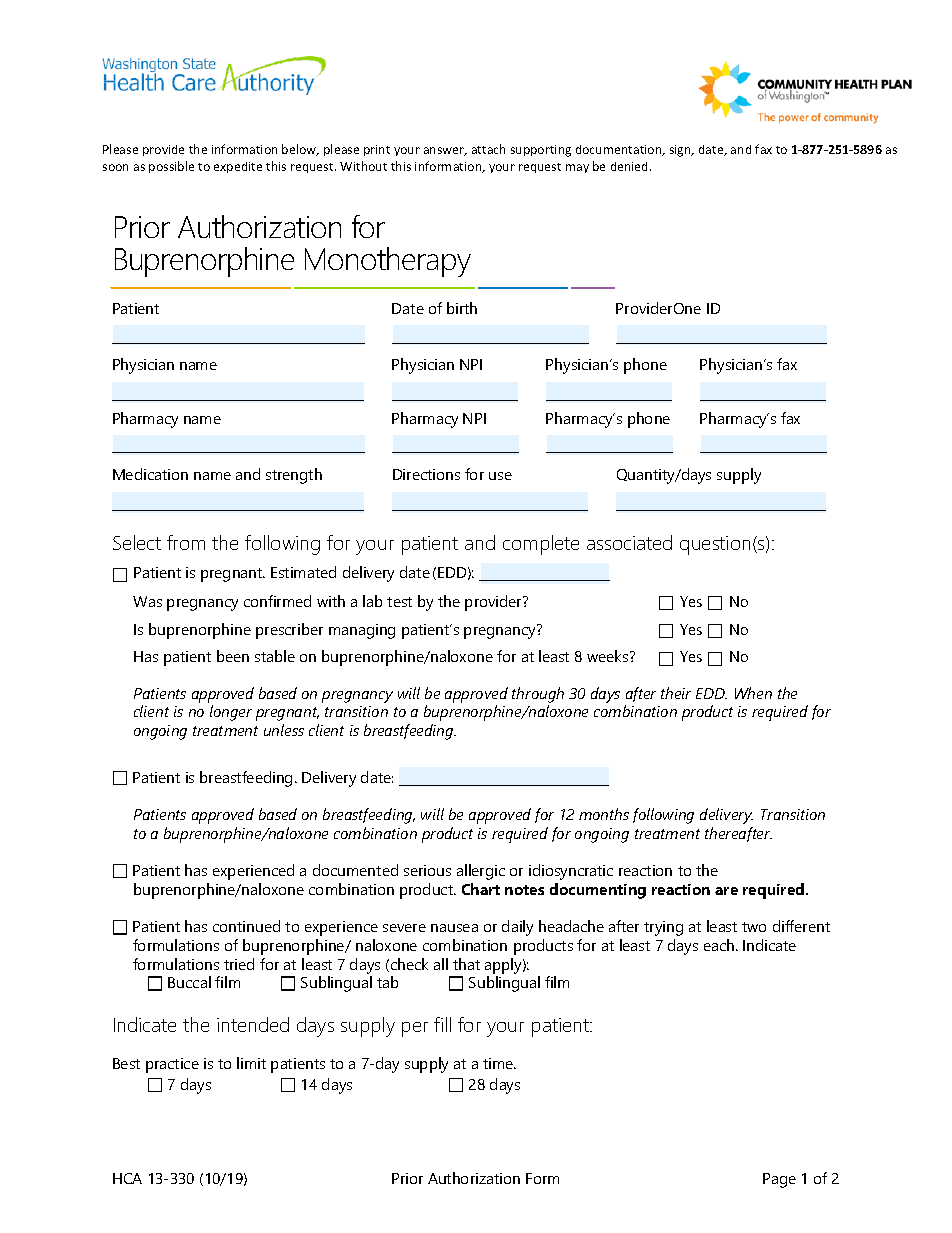 The height and width of the image is (1233, 952). What do you see at coordinates (681, 151) in the image?
I see `sign` at bounding box center [681, 151].
